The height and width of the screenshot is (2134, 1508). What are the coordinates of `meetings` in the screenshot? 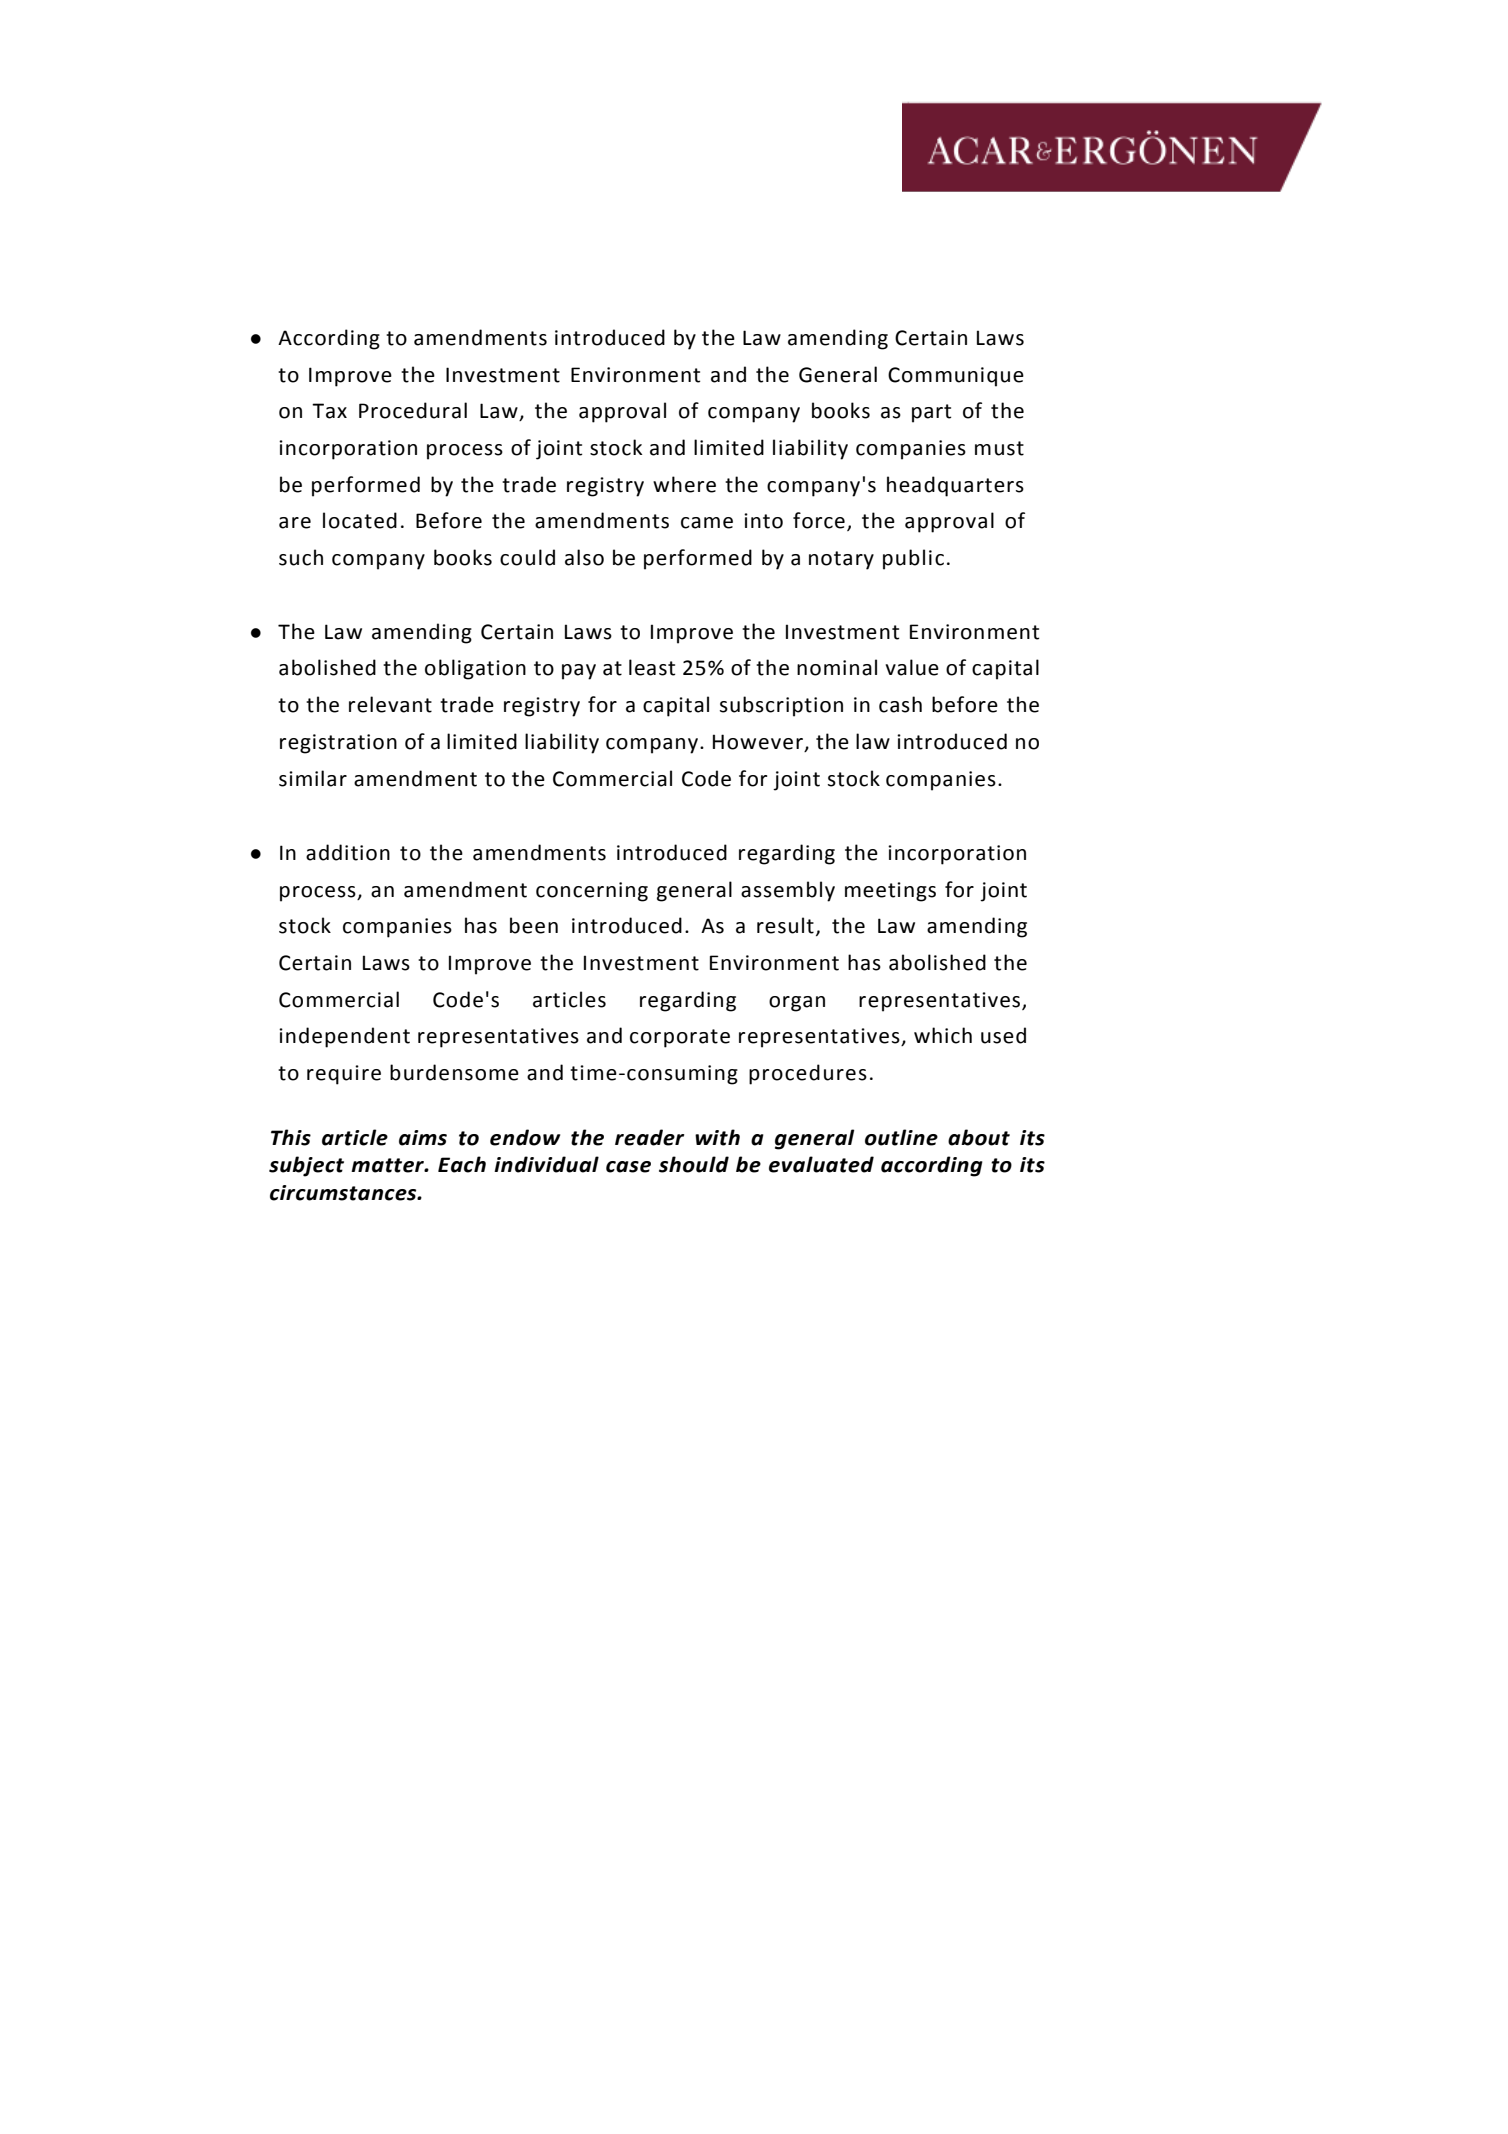 It's located at (890, 892).
